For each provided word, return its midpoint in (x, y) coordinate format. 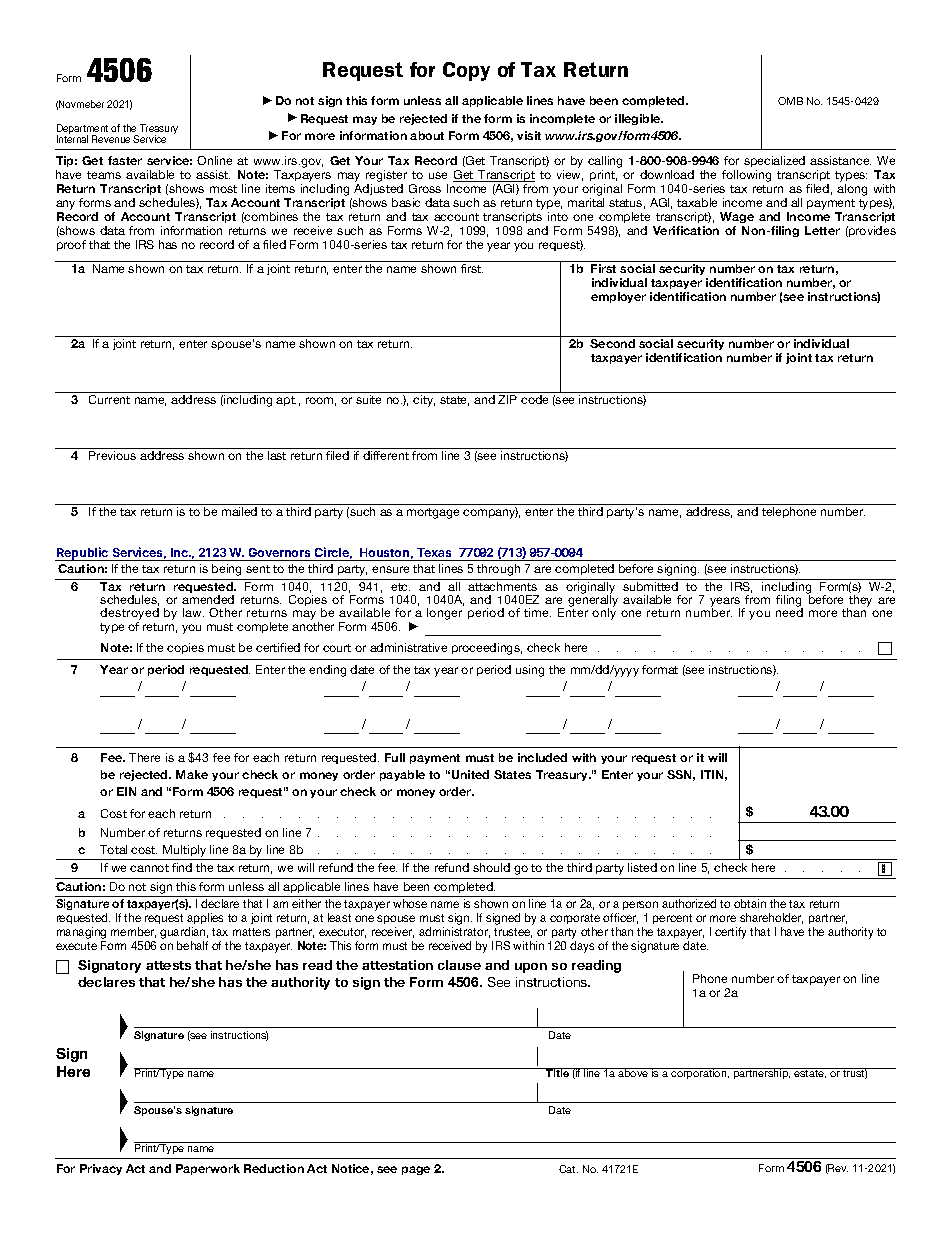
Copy (466, 71)
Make (192, 774)
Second (612, 343)
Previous (112, 455)
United (470, 774)
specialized (774, 161)
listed (642, 867)
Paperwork (208, 1169)
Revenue (111, 139)
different (386, 455)
